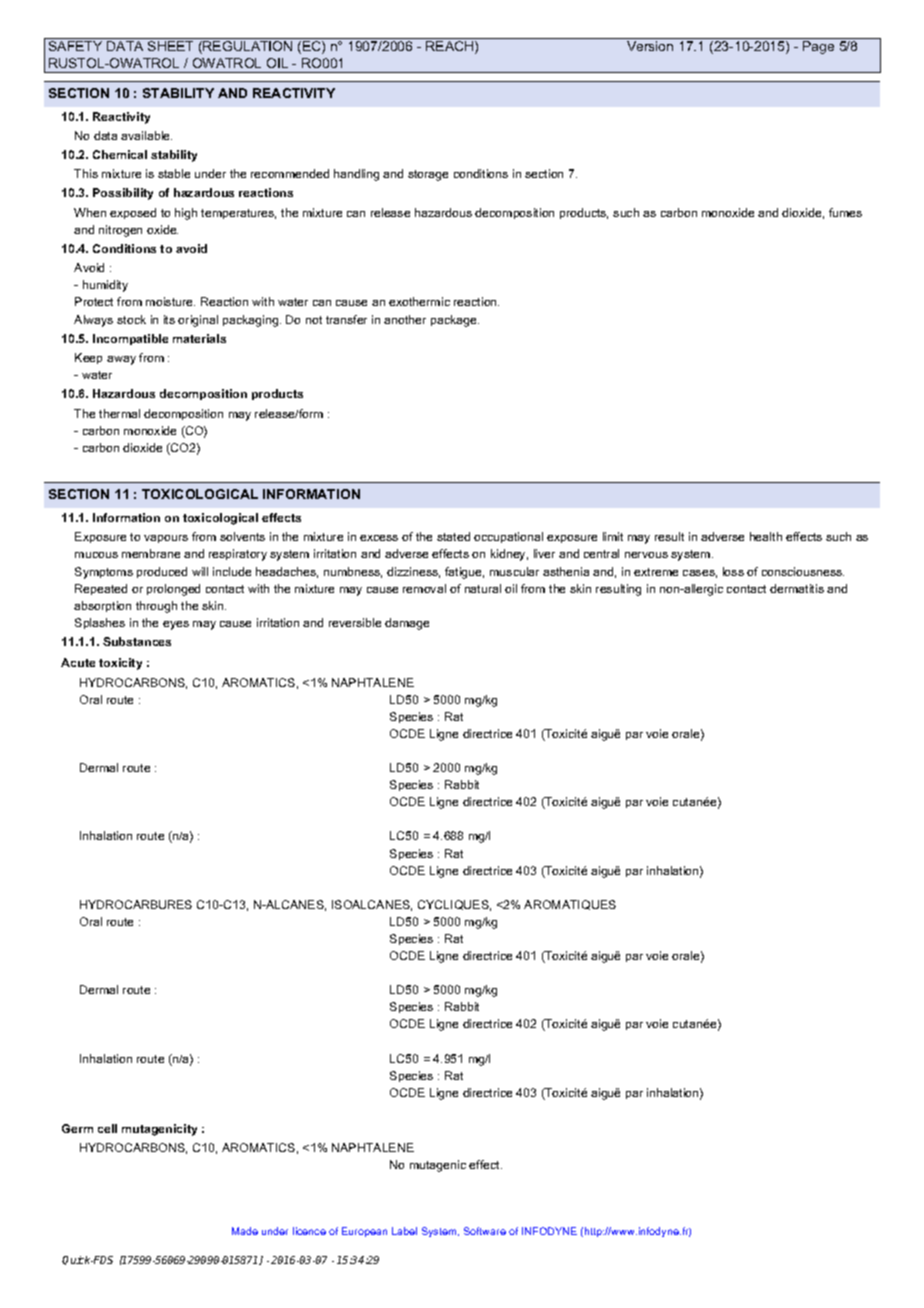 This page has width=924, height=1308. What do you see at coordinates (797, 588) in the page?
I see `dermatitis` at bounding box center [797, 588].
